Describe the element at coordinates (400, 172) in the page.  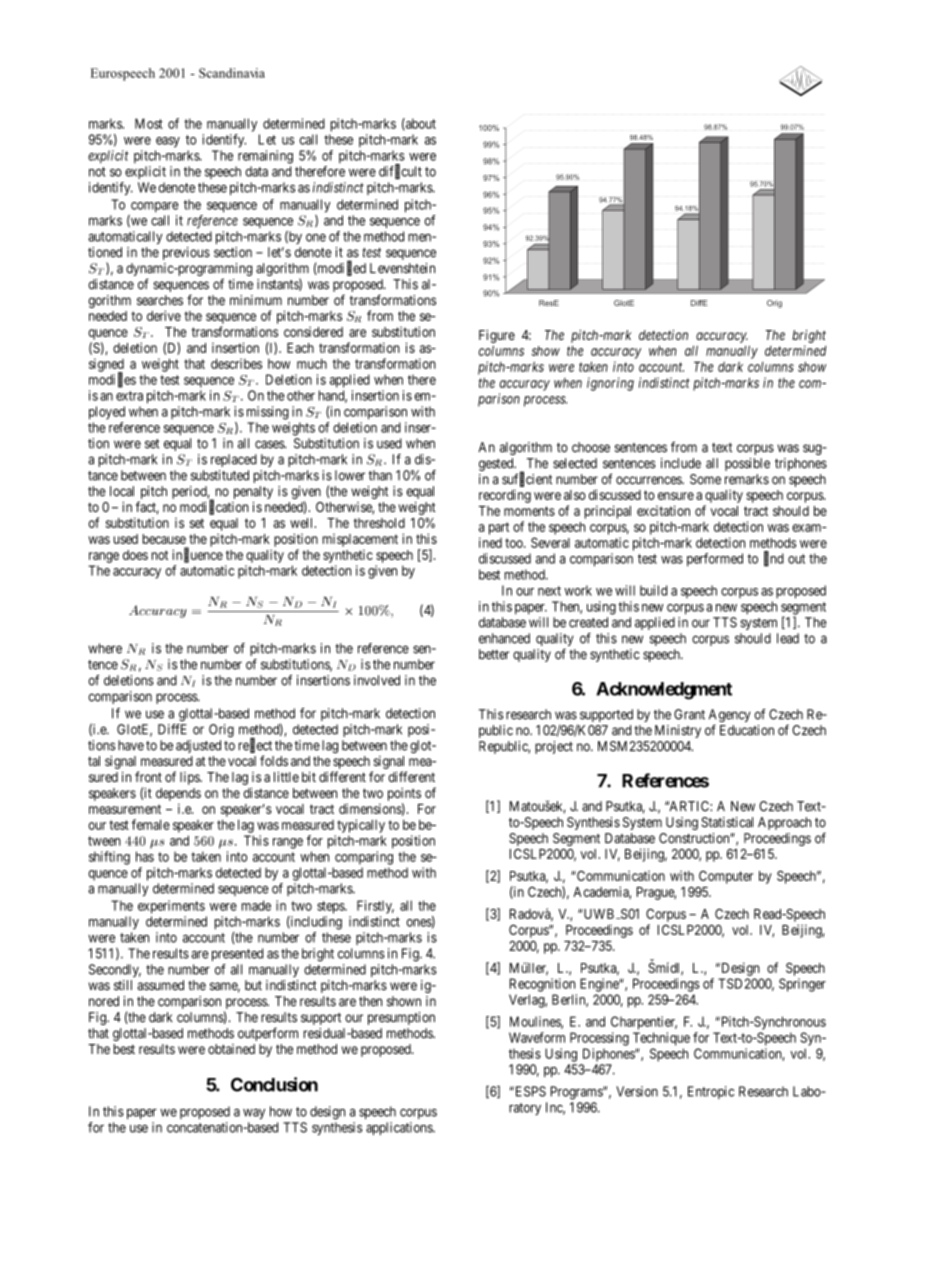
I see `difficult` at that location.
